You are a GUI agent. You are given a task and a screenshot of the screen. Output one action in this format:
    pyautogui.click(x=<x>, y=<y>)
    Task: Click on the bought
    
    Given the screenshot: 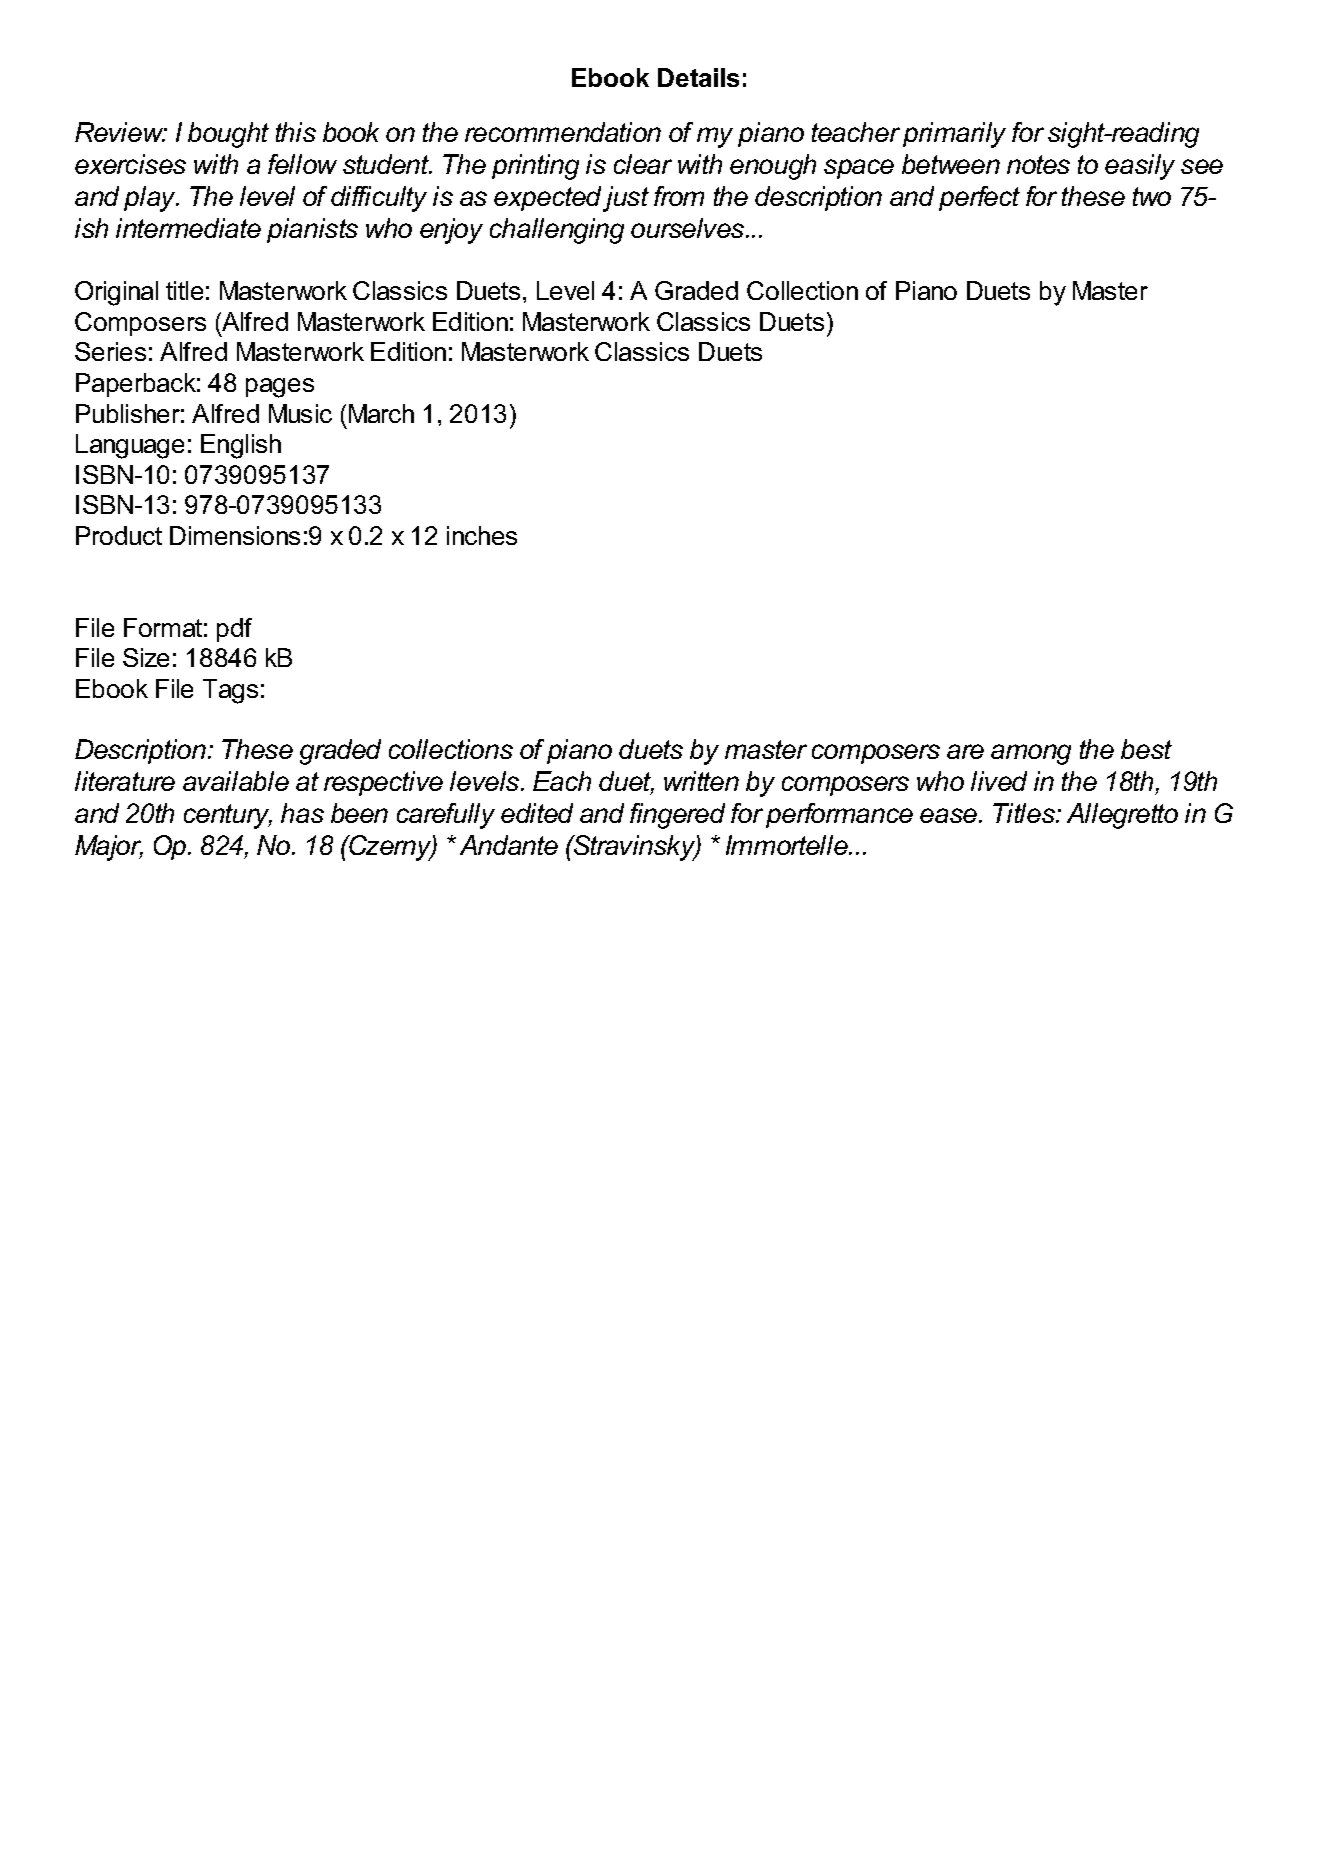 What is the action you would take?
    pyautogui.click(x=228, y=135)
